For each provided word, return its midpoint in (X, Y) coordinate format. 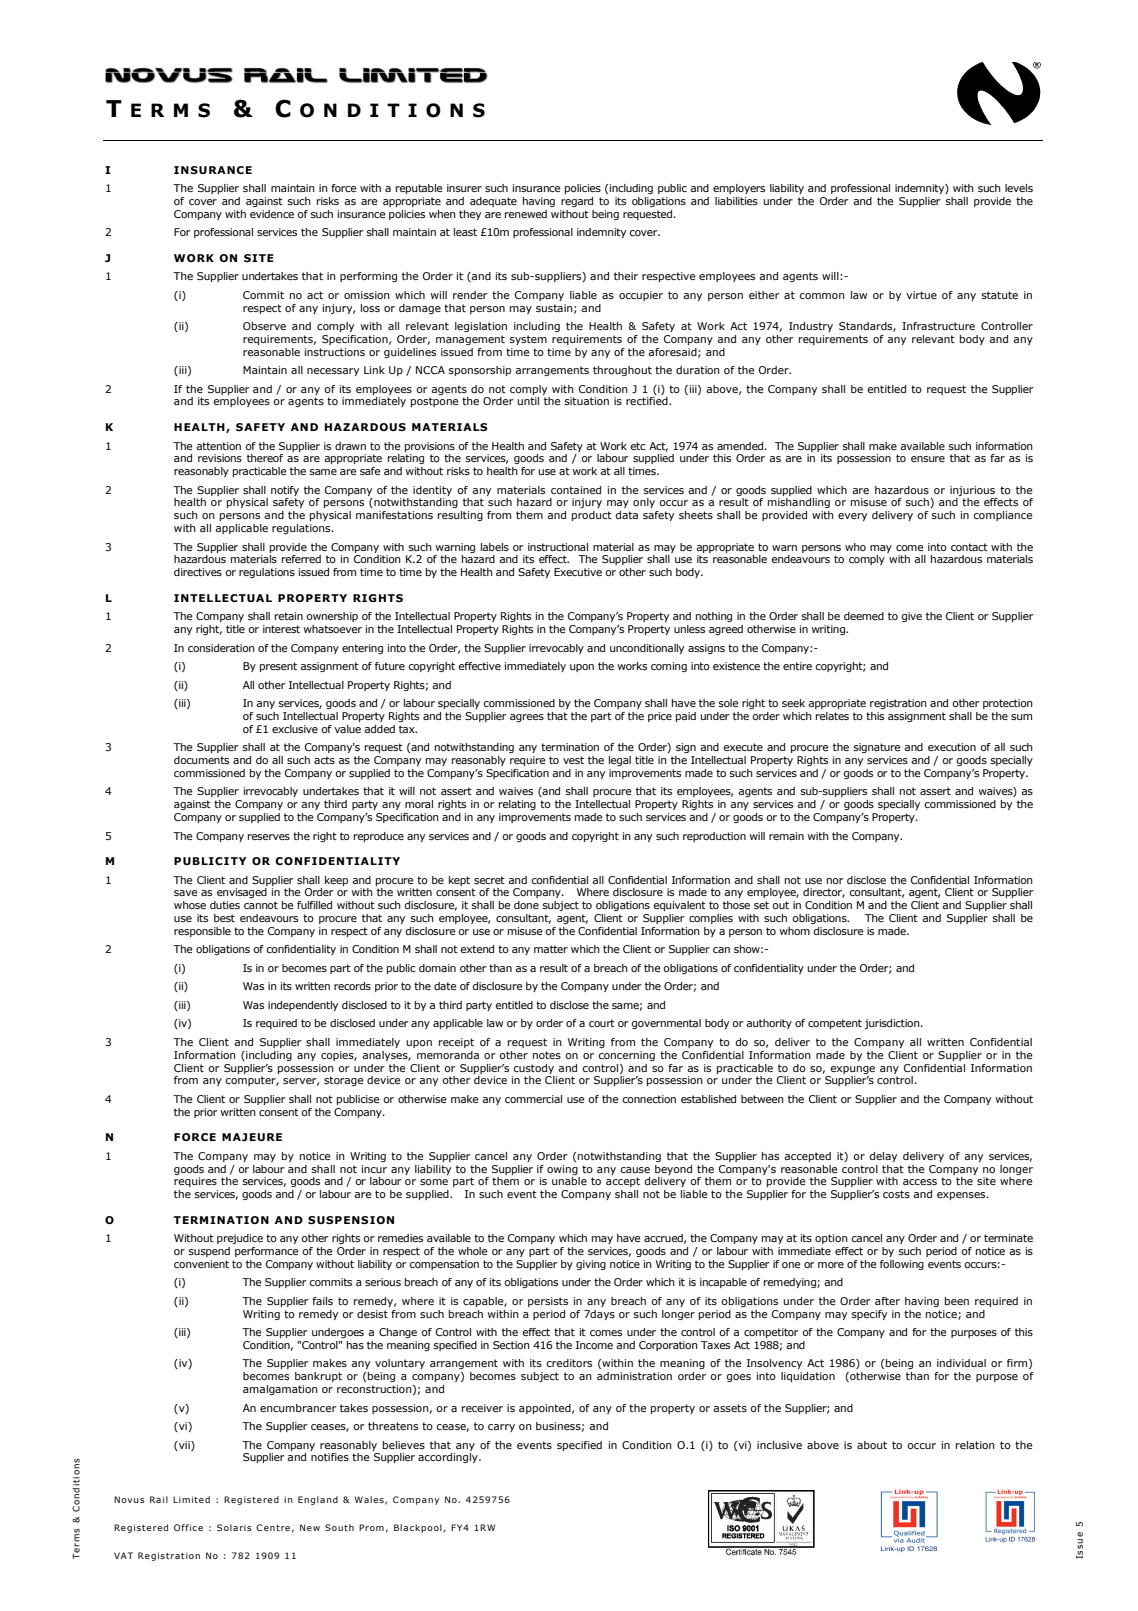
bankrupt (318, 1377)
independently (303, 1006)
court (602, 1023)
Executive (578, 572)
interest (281, 629)
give (912, 617)
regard (577, 202)
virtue (921, 295)
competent (835, 1024)
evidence (272, 214)
